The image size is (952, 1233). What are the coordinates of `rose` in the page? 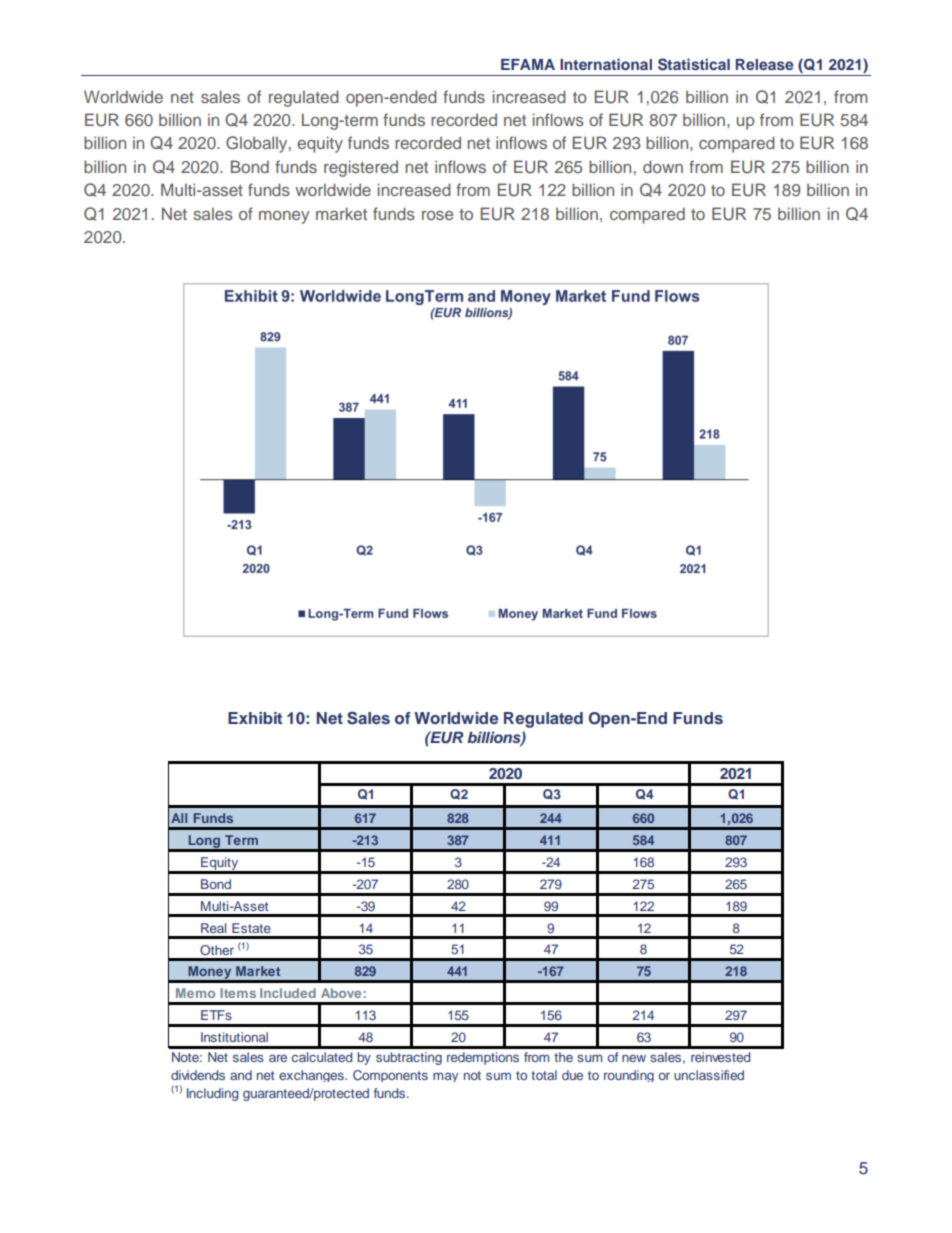 It's located at (437, 215).
